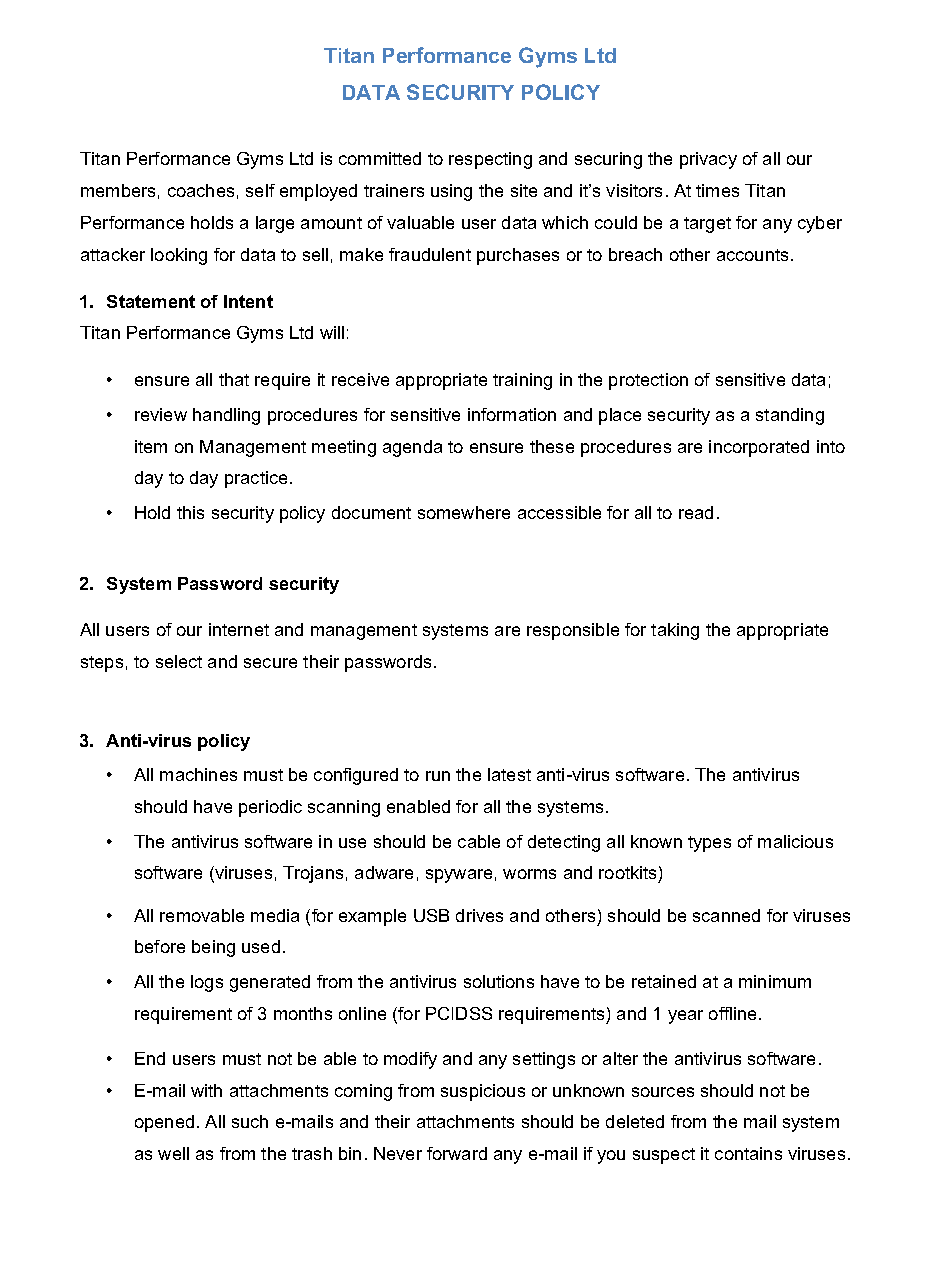  What do you see at coordinates (164, 1123) in the image?
I see `opened` at bounding box center [164, 1123].
